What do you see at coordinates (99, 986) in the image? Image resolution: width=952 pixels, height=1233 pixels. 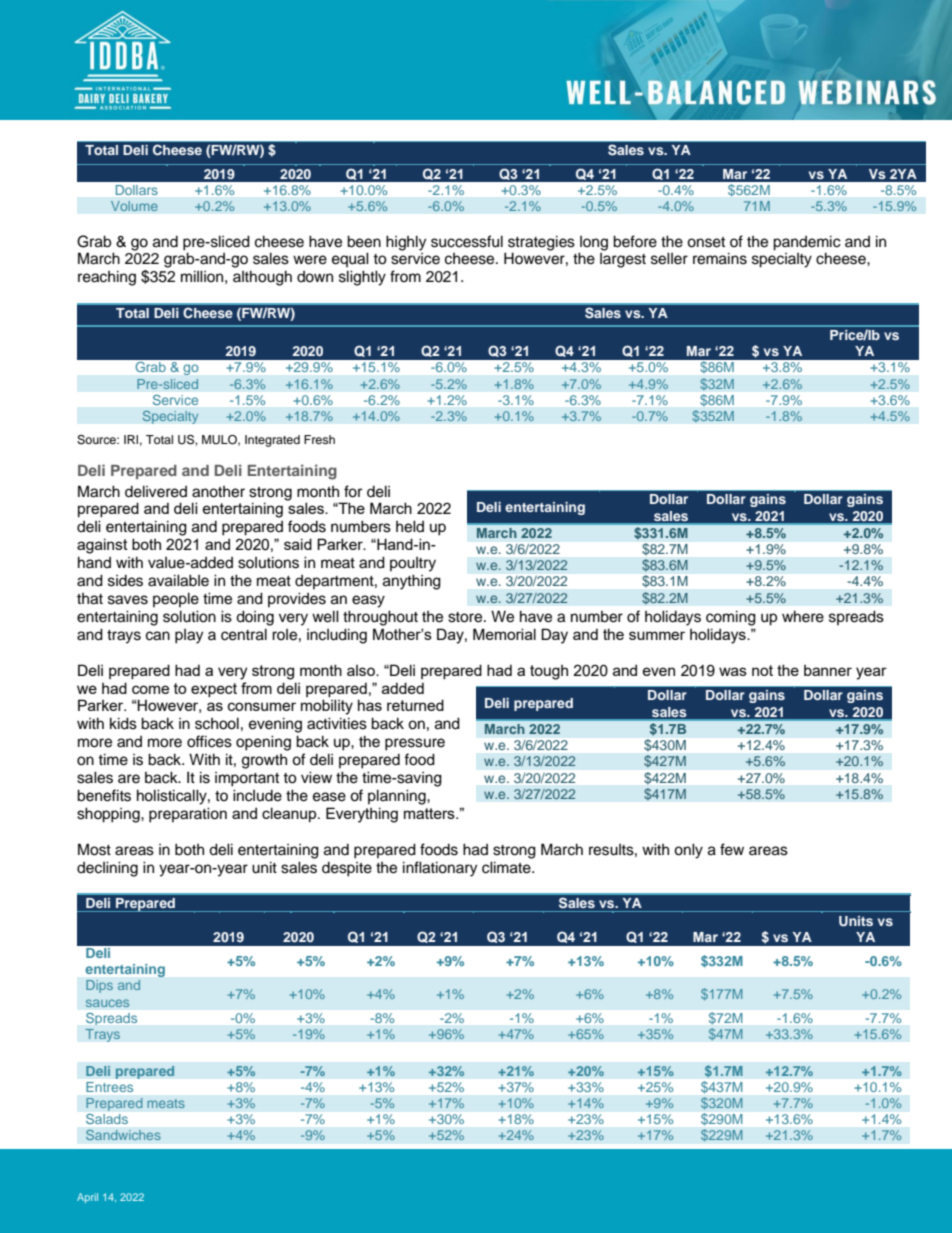 I see `Dips` at bounding box center [99, 986].
